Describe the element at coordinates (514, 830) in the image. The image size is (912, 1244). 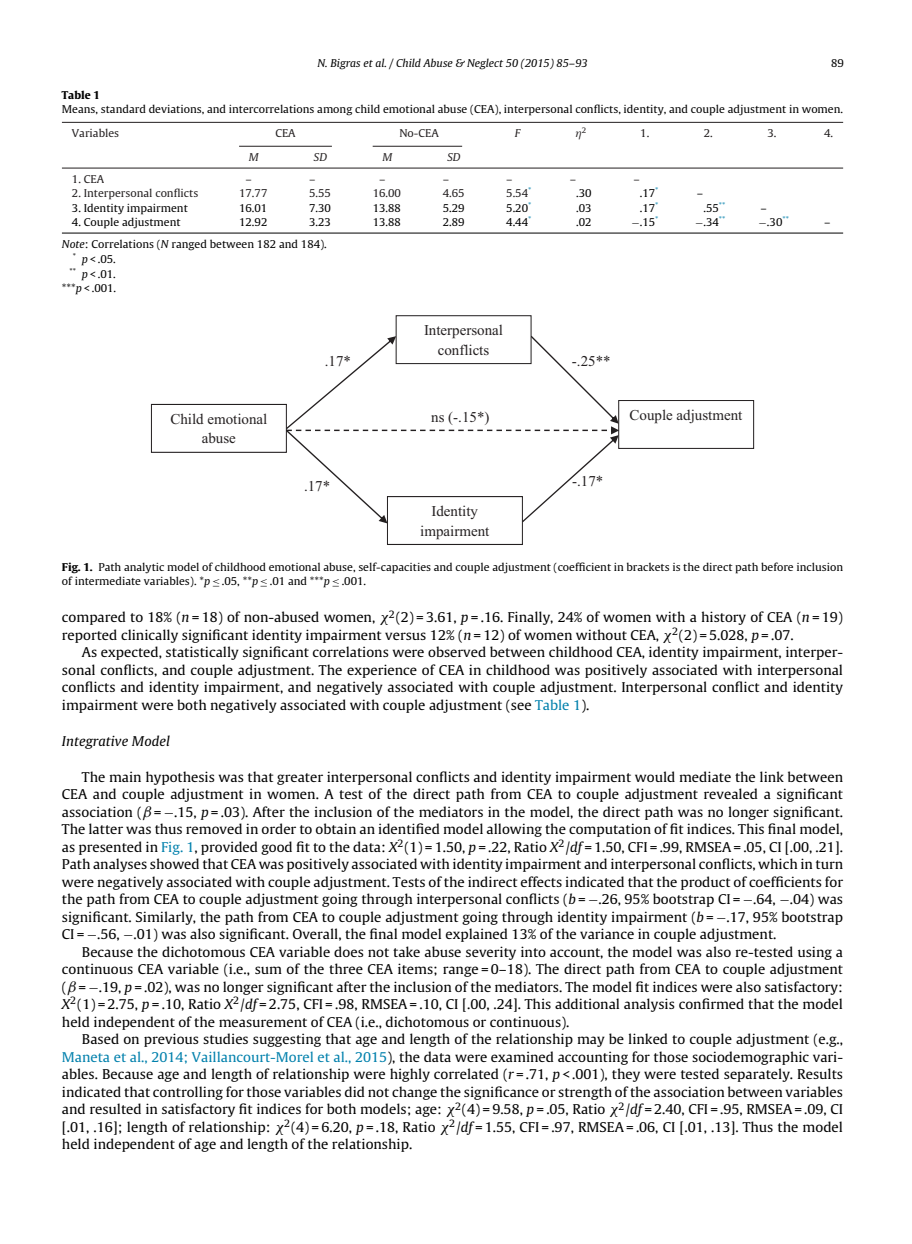
I see `allowing` at that location.
